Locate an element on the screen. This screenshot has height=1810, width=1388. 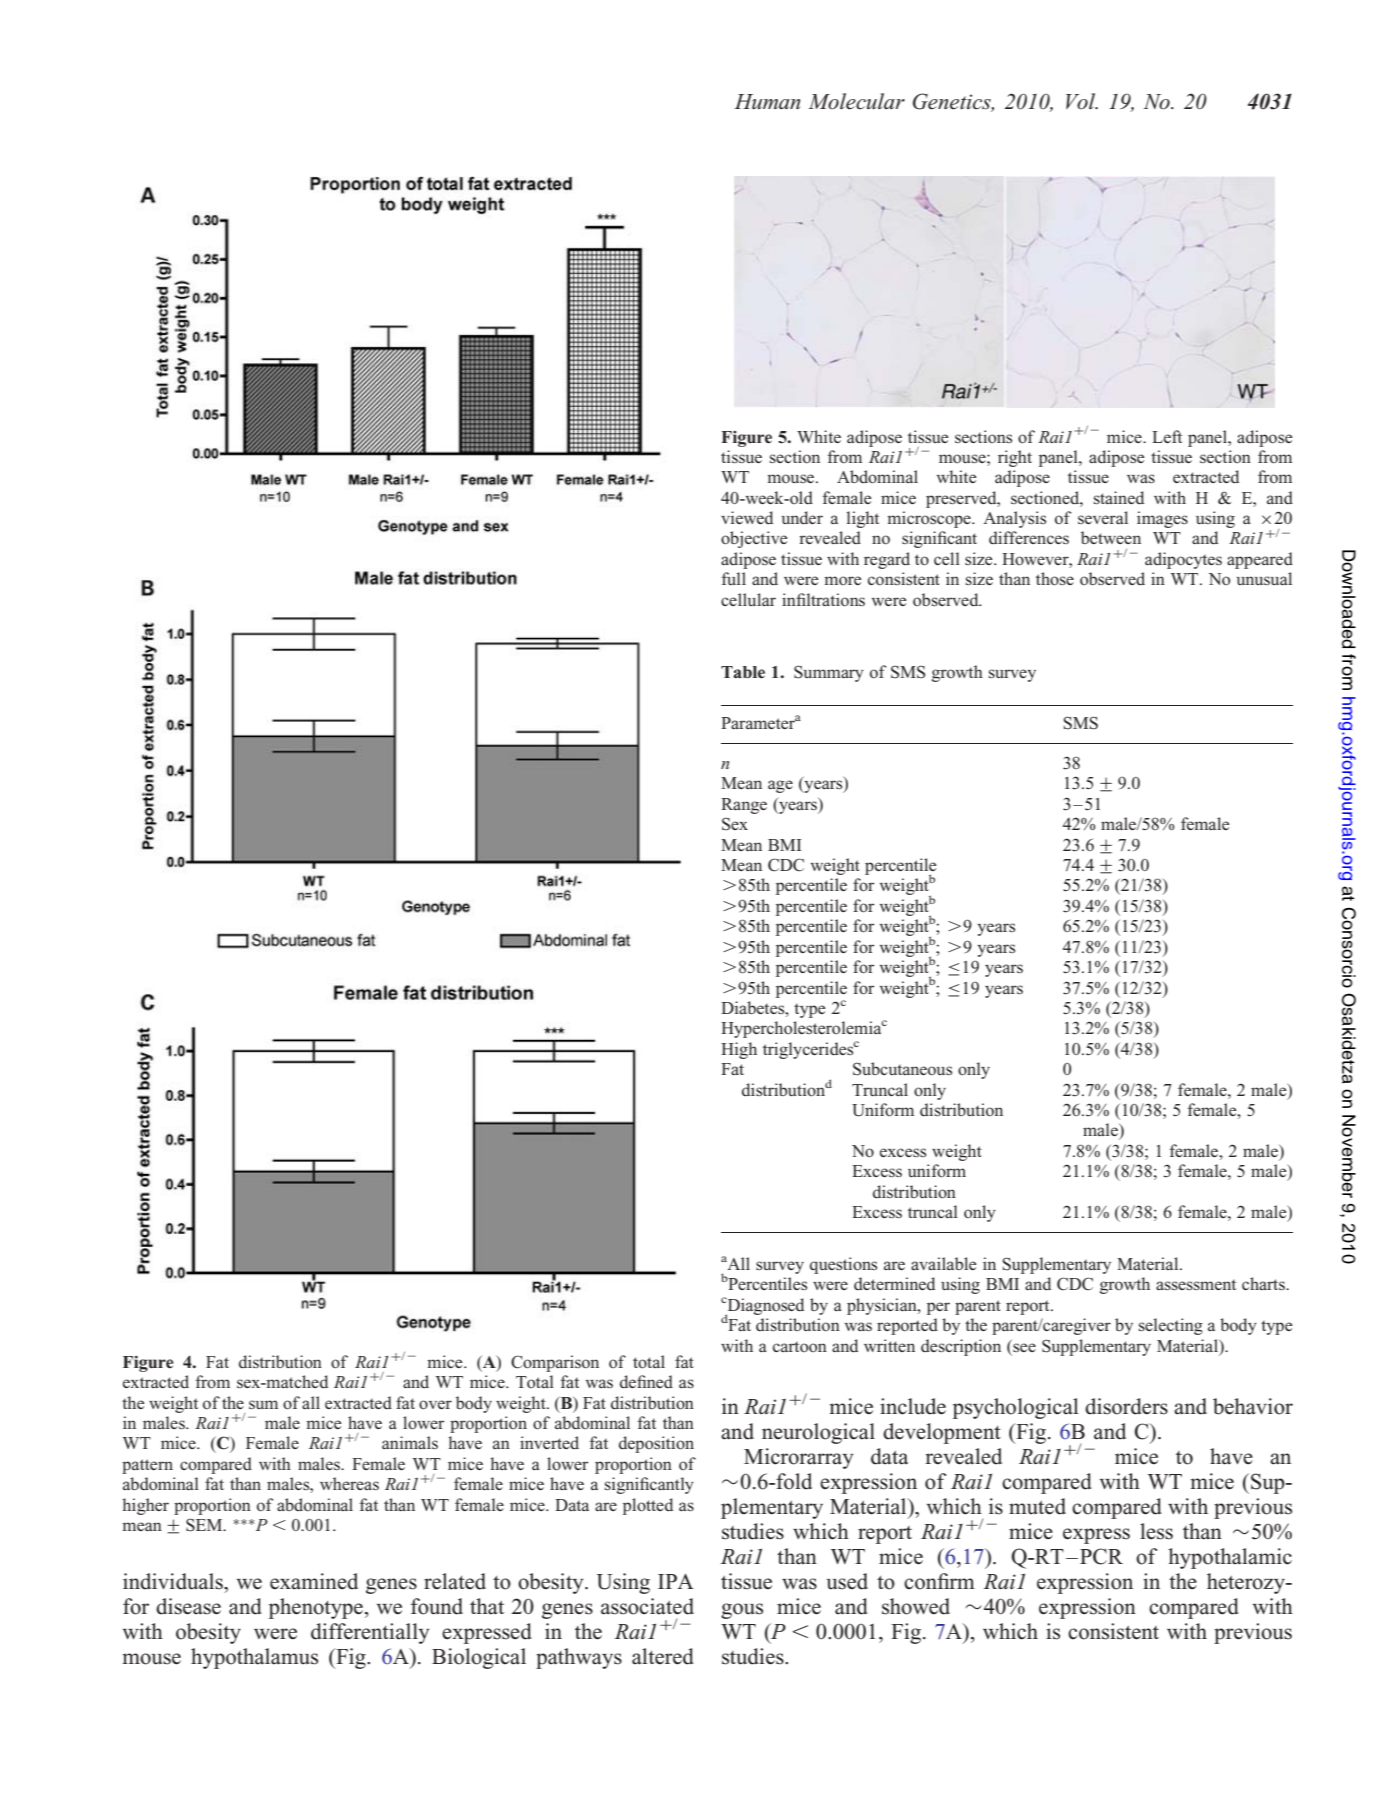
Molecular is located at coordinates (856, 101).
